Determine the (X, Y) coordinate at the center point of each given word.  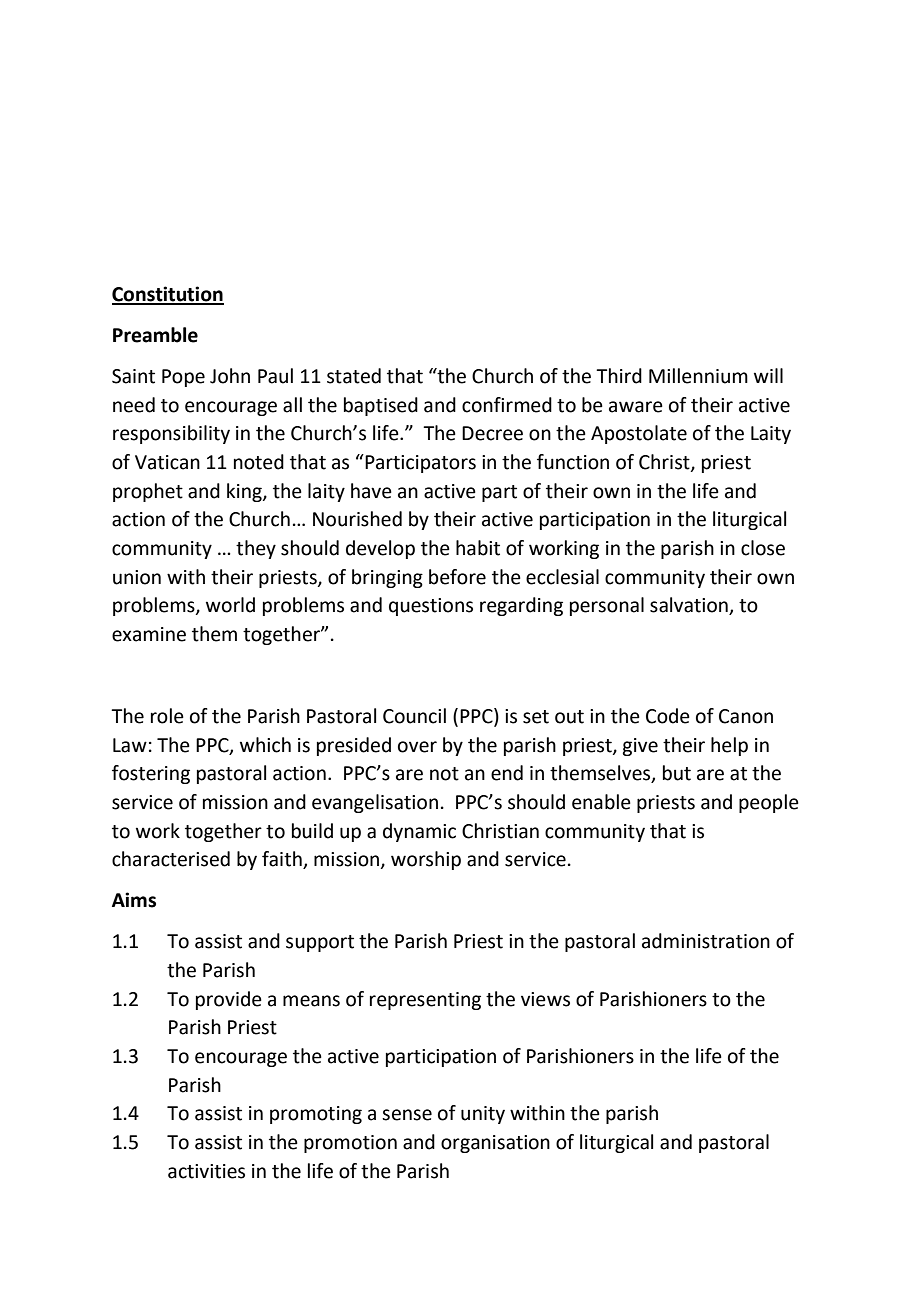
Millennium (698, 376)
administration (706, 941)
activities (206, 1171)
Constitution (168, 295)
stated (354, 376)
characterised (171, 859)
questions (431, 607)
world (230, 605)
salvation (690, 606)
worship (426, 860)
